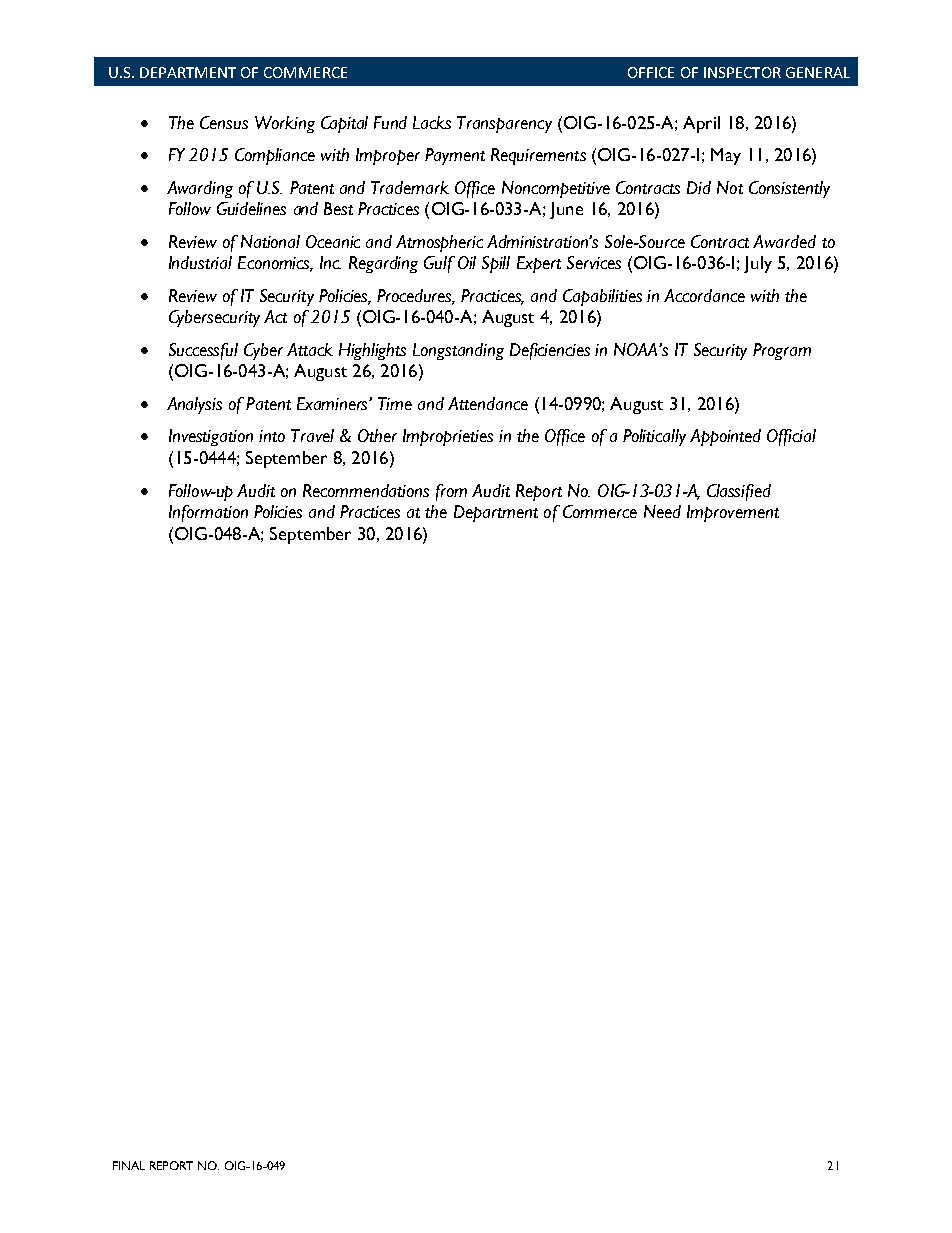 The width and height of the image is (952, 1233). Describe the element at coordinates (203, 351) in the image. I see `Successful` at that location.
